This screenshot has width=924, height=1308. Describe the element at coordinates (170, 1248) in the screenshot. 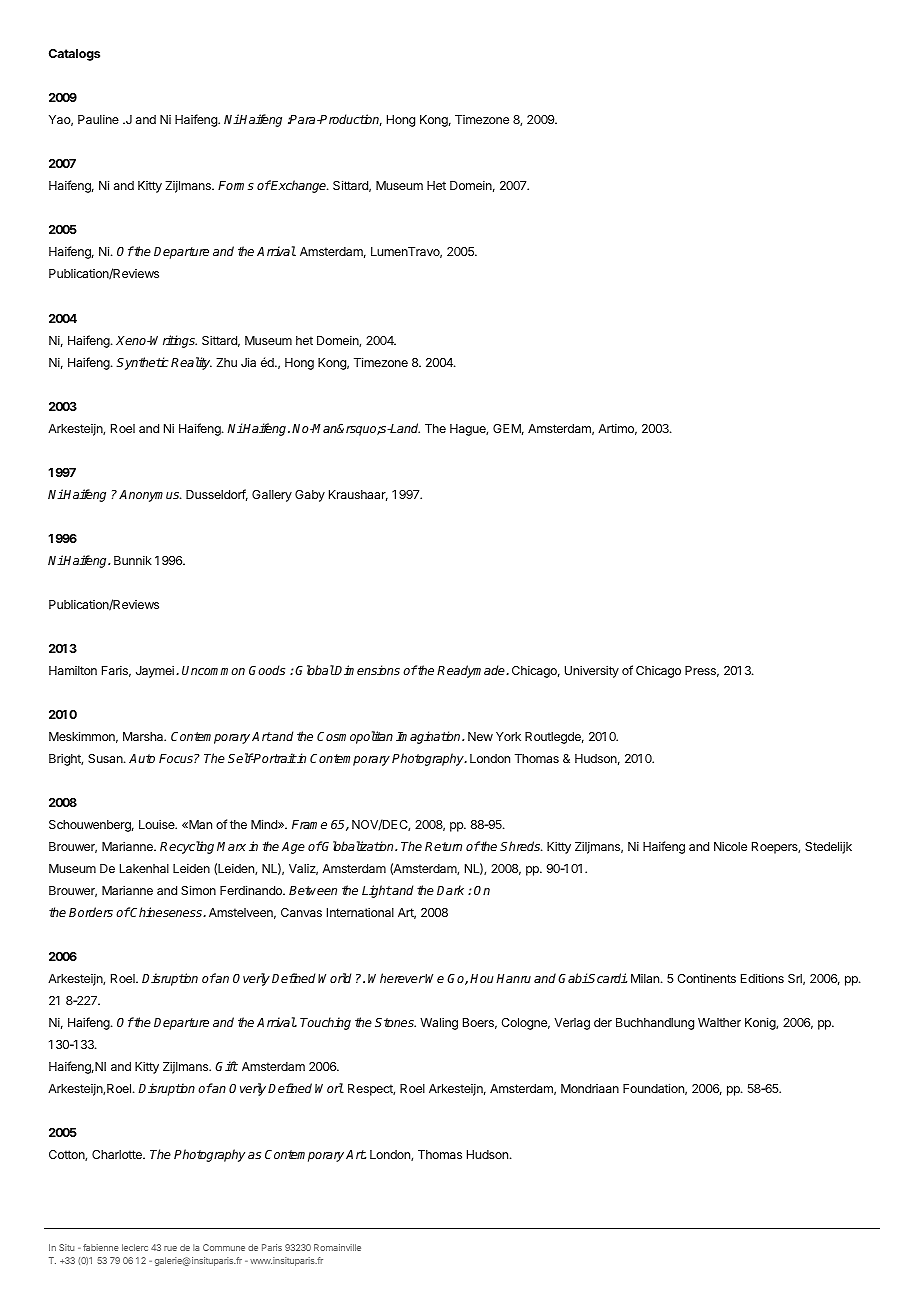

I see `rue` at that location.
